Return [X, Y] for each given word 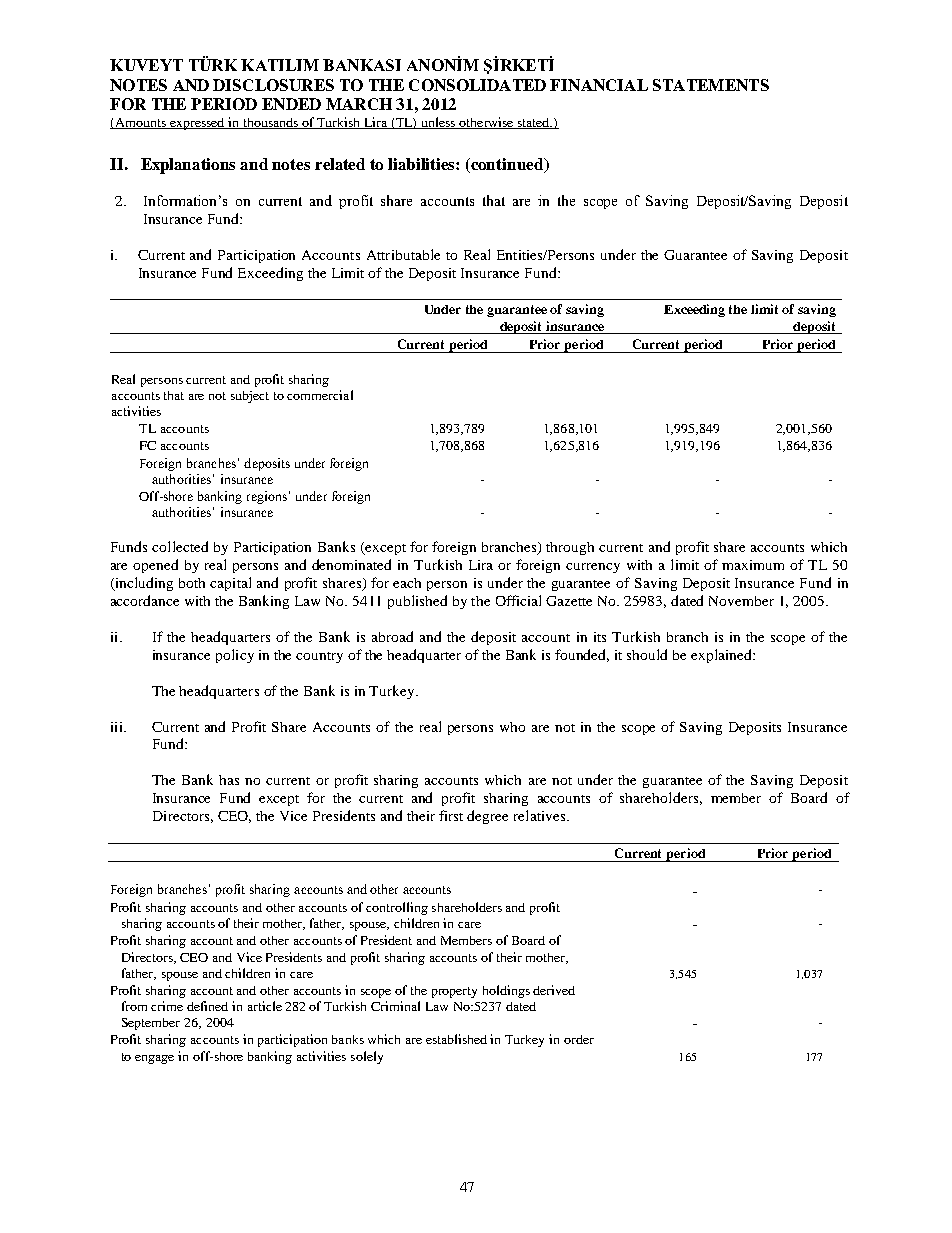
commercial [320, 395]
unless [438, 123]
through [570, 548]
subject [250, 397]
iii [118, 727]
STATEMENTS [711, 85]
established [456, 1039]
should [647, 654]
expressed [197, 124]
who [512, 727]
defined [207, 1006]
